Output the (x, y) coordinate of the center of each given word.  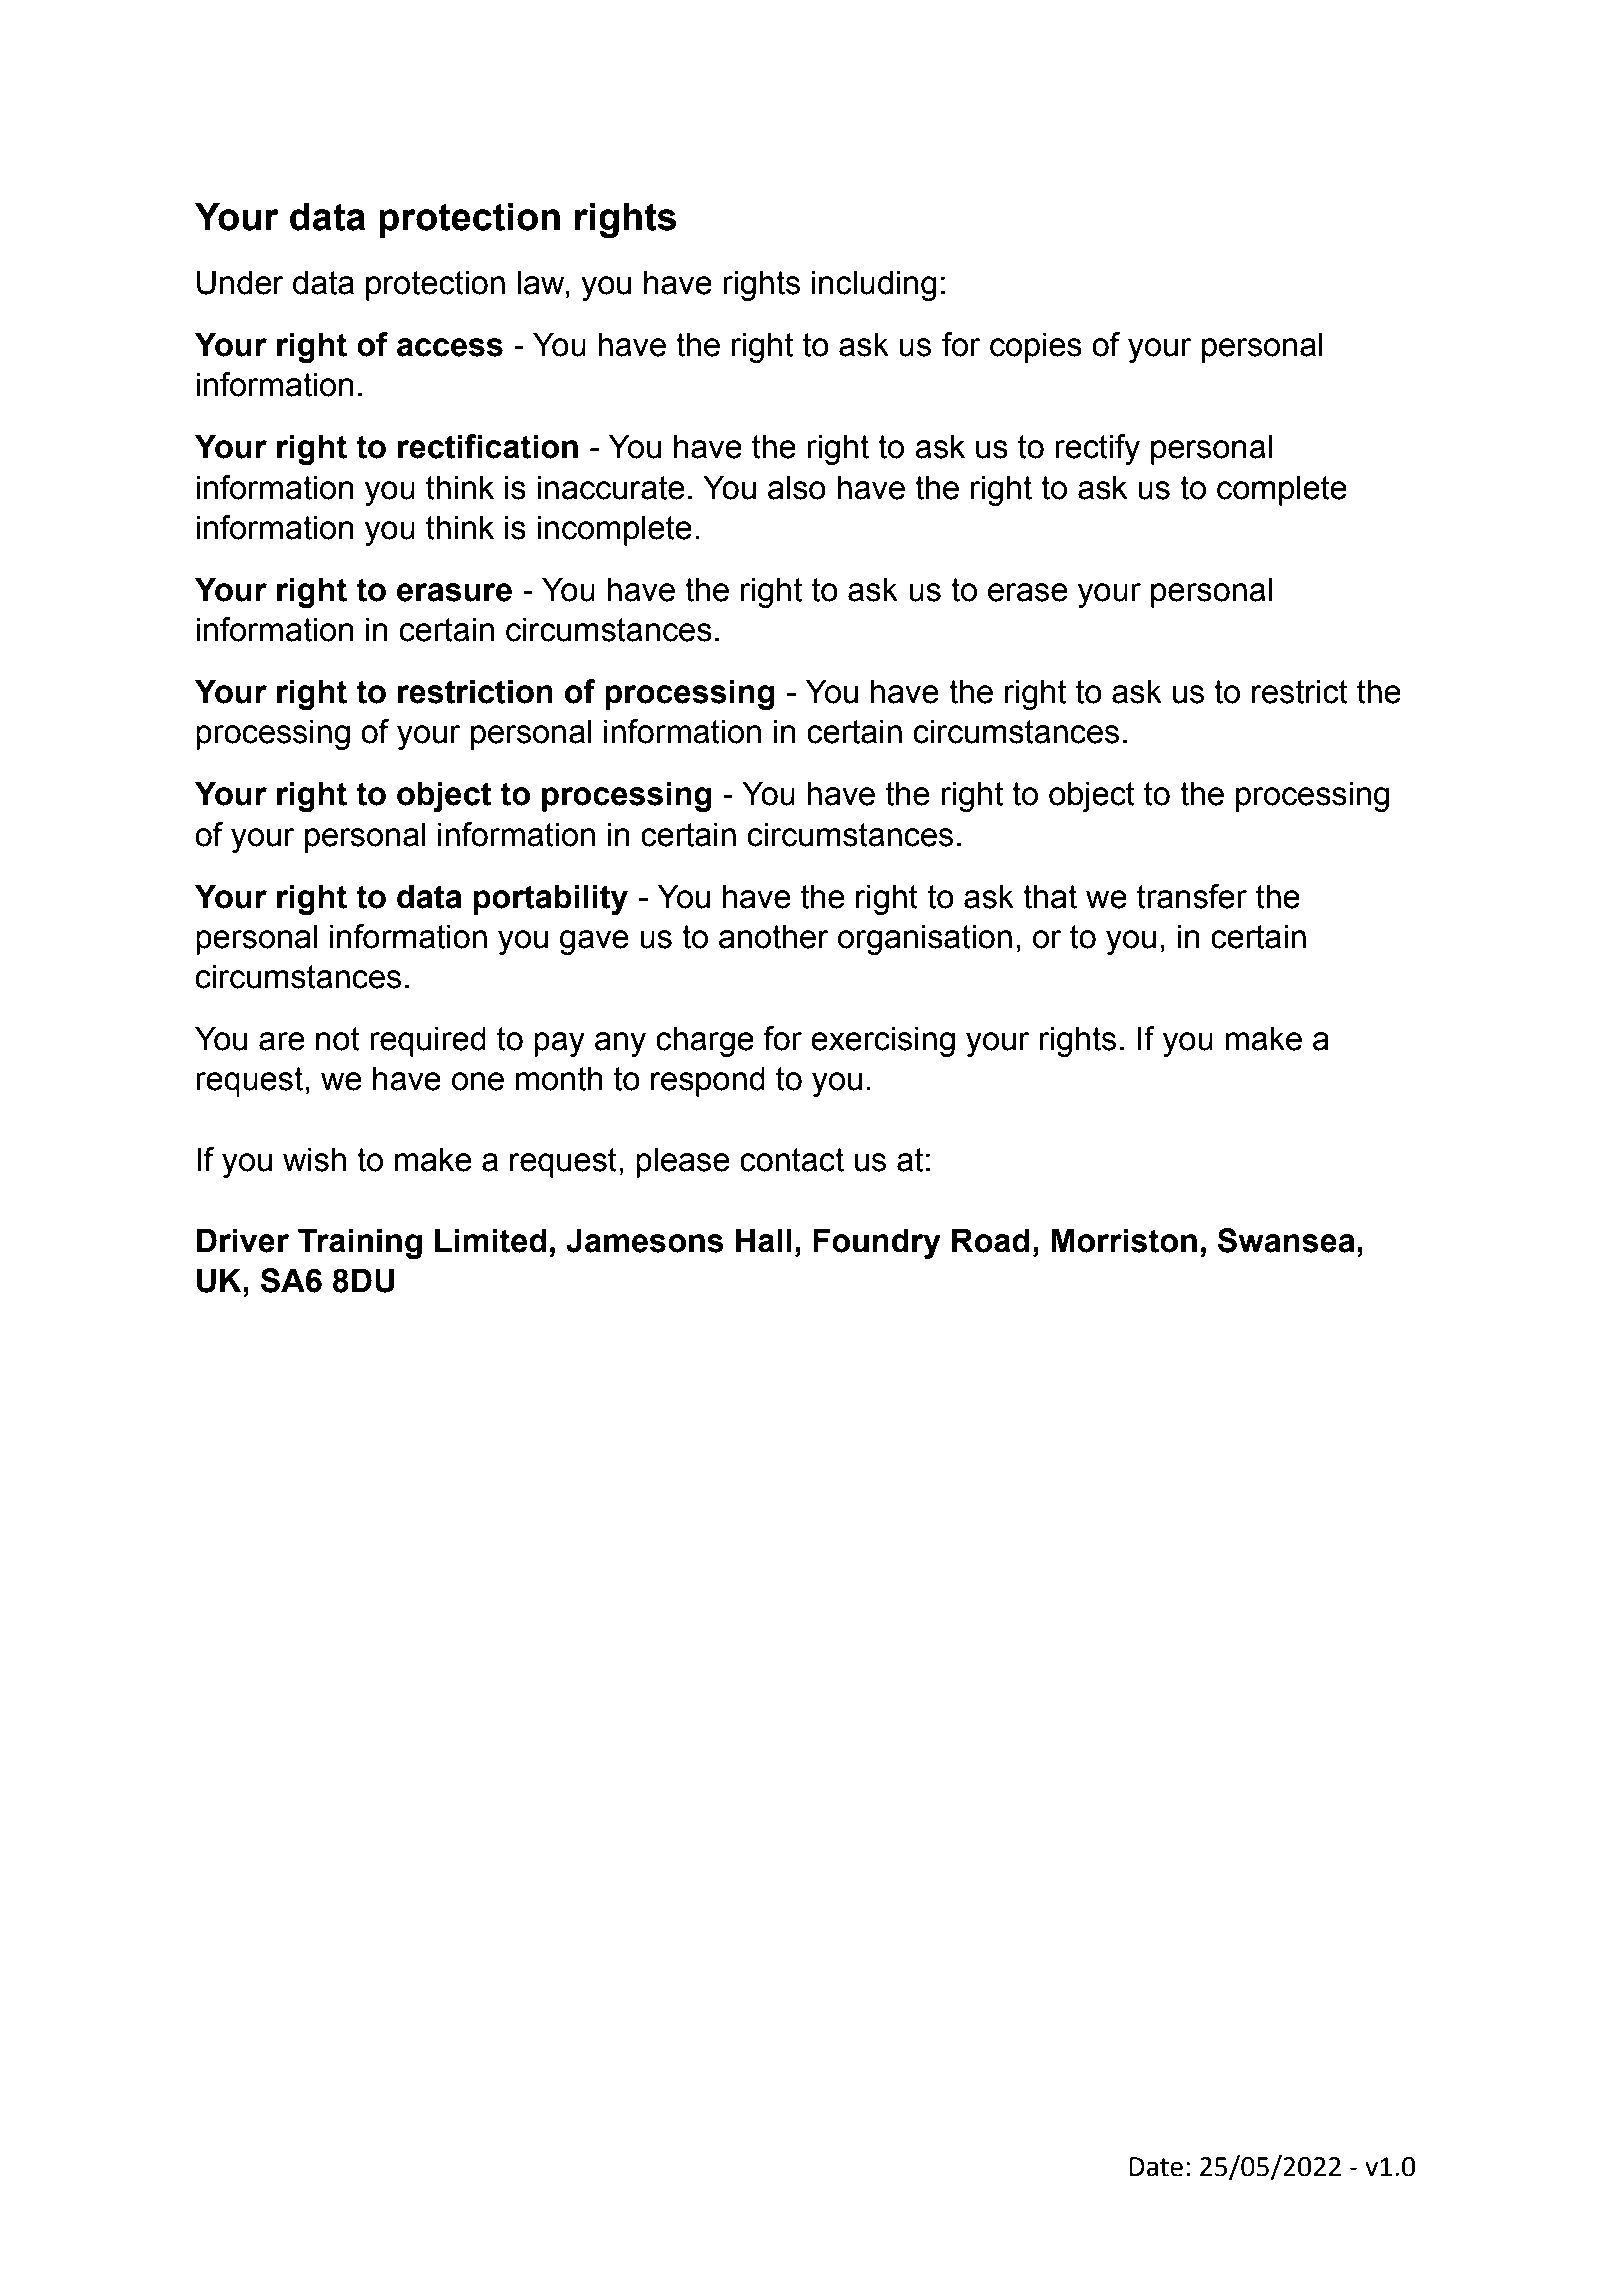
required (428, 1041)
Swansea (1286, 1240)
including (874, 285)
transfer (1192, 896)
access (450, 347)
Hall (764, 1240)
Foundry (877, 1243)
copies (1036, 347)
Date (1156, 2167)
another (774, 936)
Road (991, 1240)
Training (360, 1243)
